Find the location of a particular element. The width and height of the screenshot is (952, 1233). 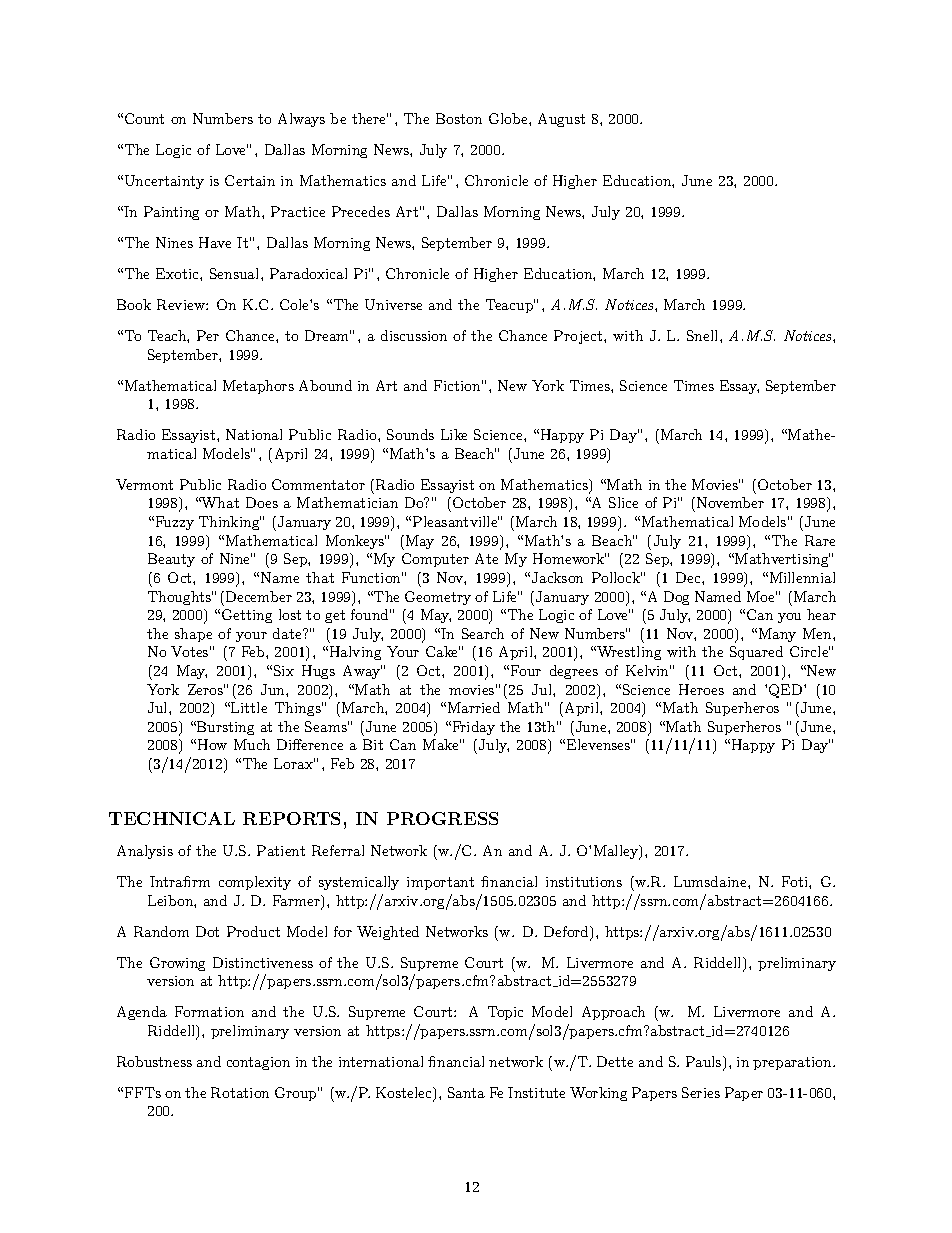

Dog is located at coordinates (676, 598).
